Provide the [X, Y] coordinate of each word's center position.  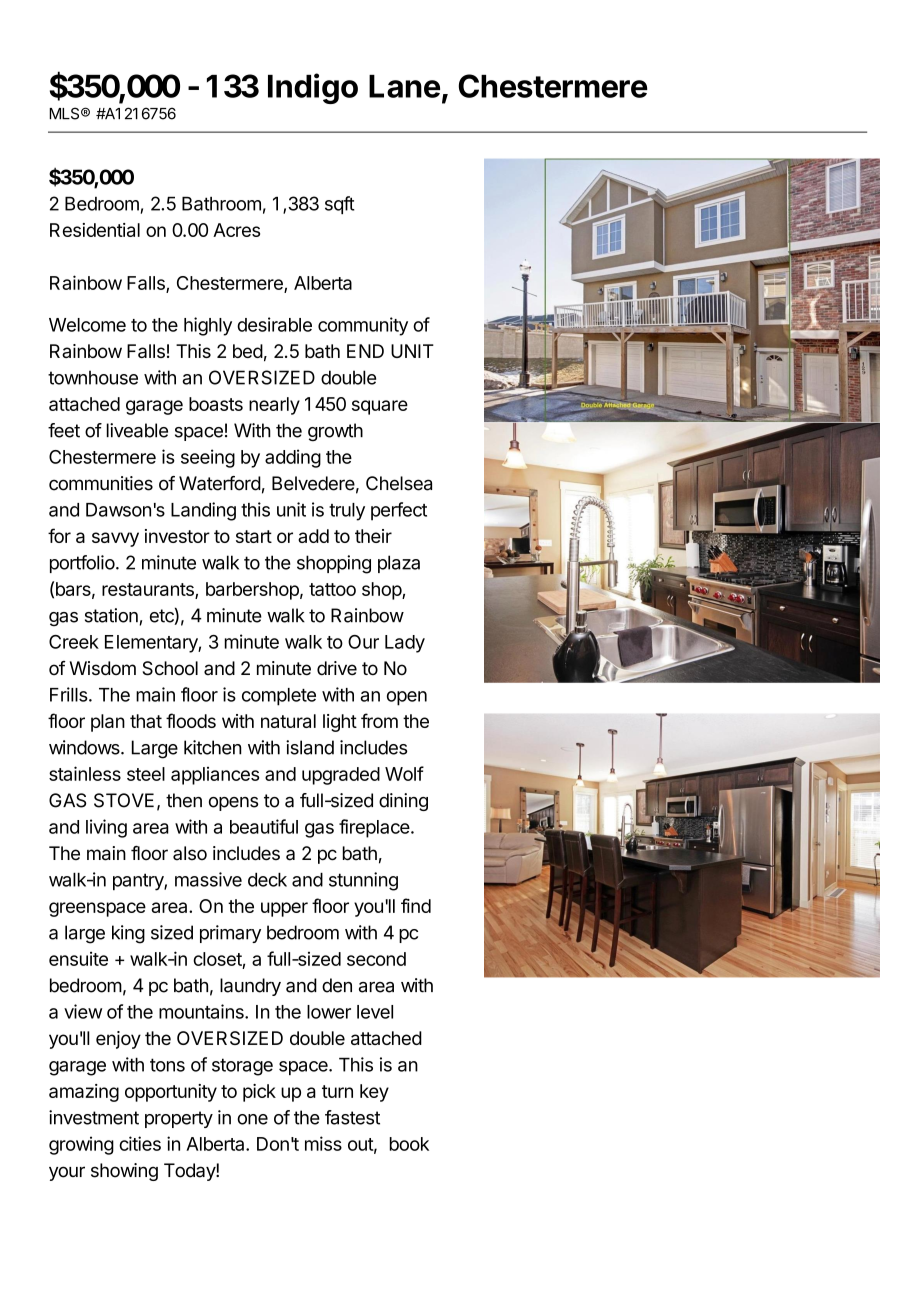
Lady [405, 644]
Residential [95, 230]
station [111, 615]
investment [94, 1117]
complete [279, 697]
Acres [236, 230]
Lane [404, 86]
